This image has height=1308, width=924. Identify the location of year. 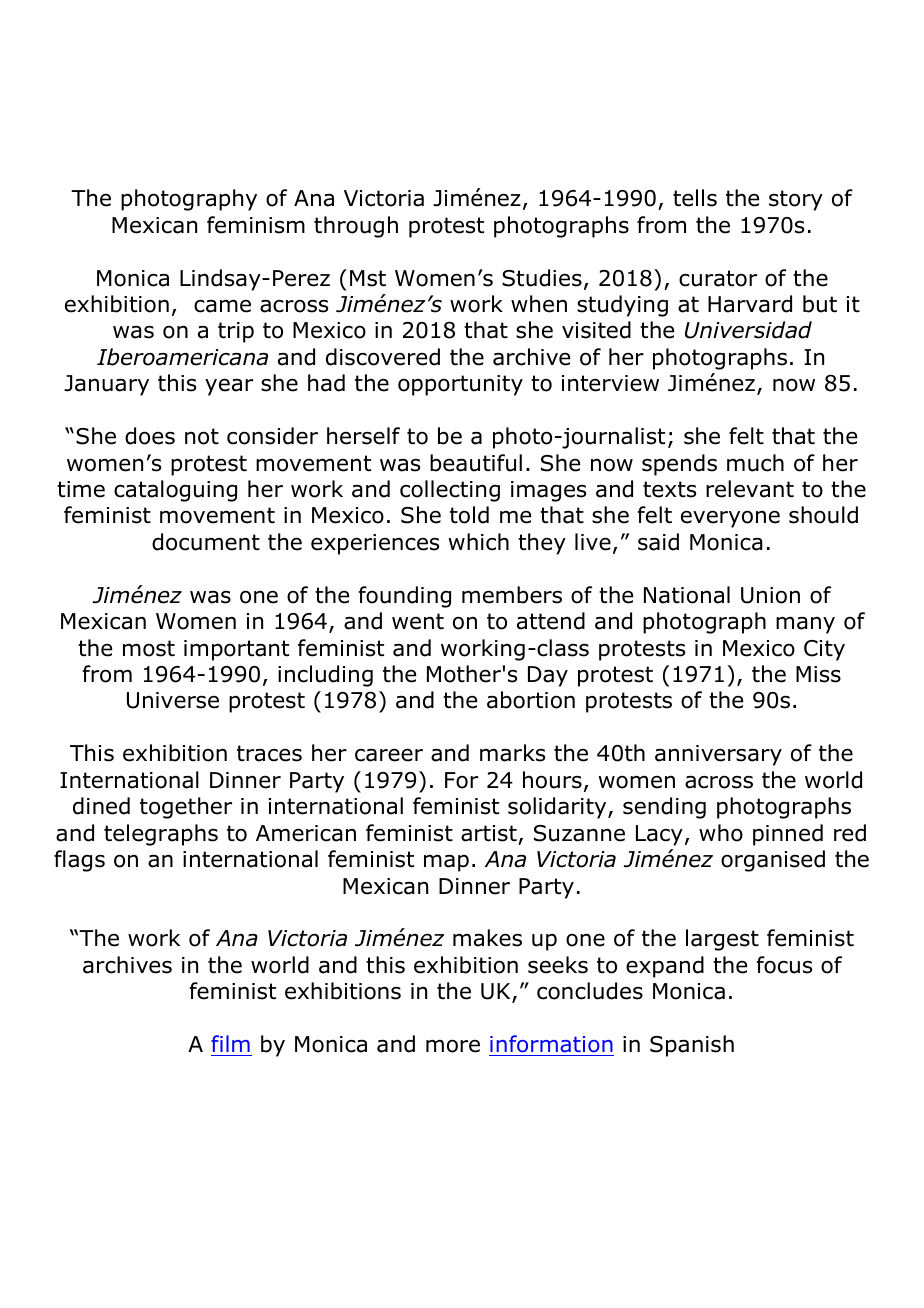
(229, 387).
